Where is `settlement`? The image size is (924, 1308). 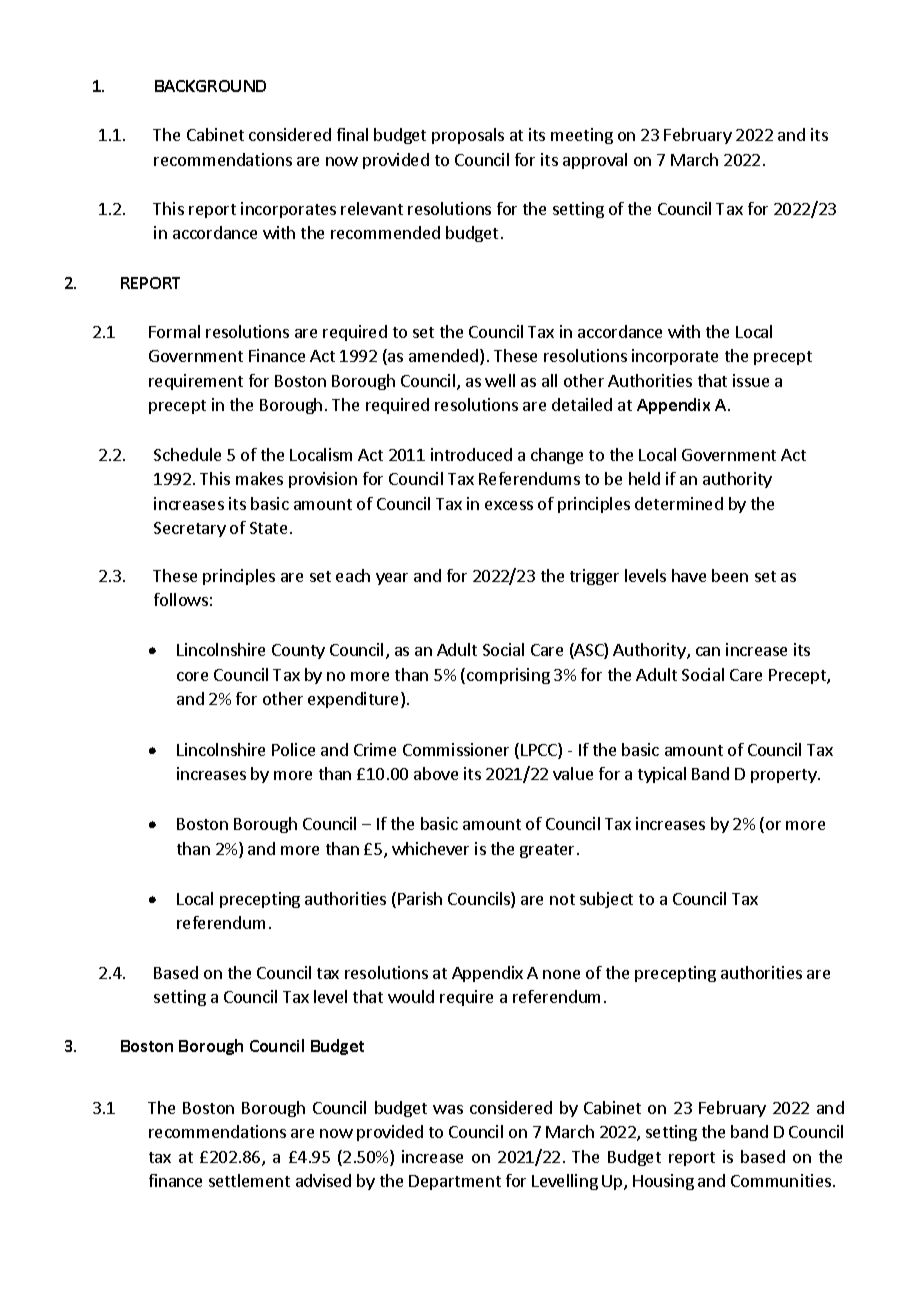 settlement is located at coordinates (249, 1180).
